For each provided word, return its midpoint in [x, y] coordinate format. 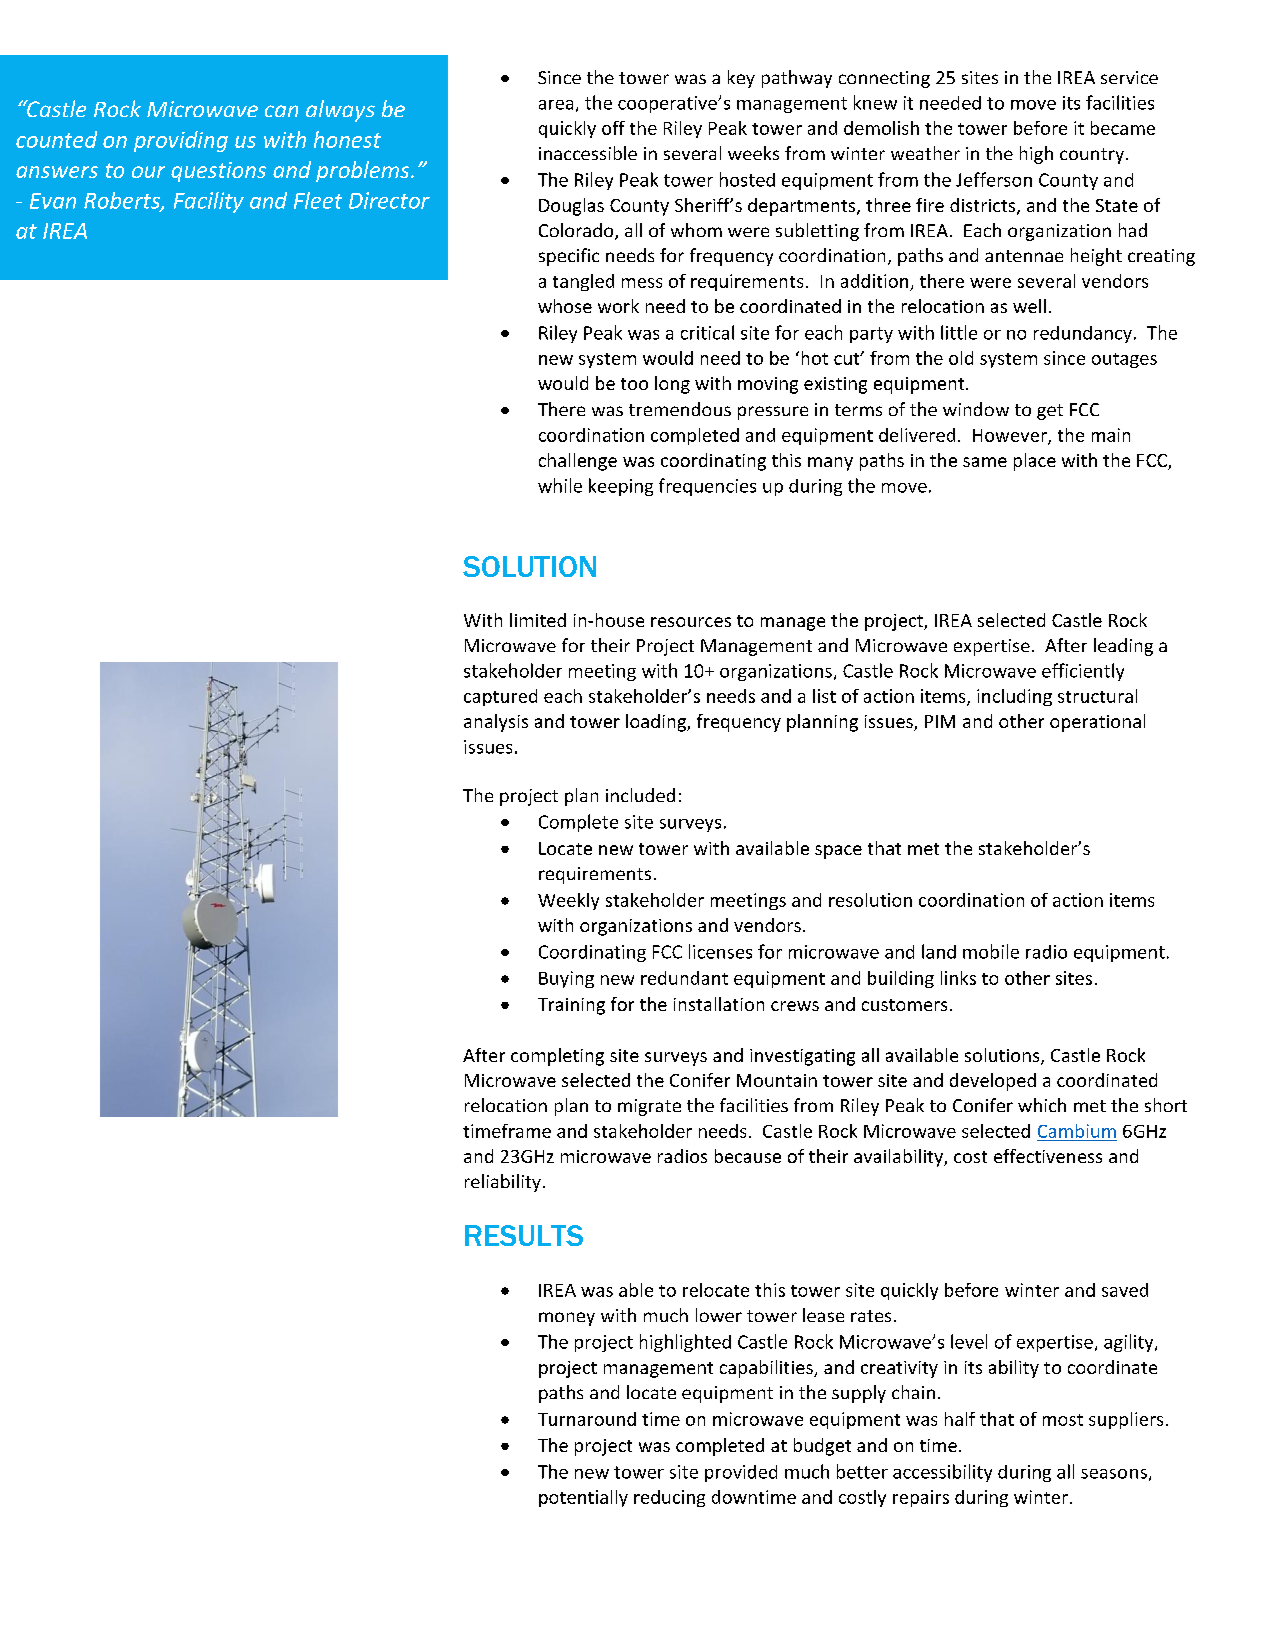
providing [181, 141]
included [640, 795]
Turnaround [587, 1419]
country [1092, 156]
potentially [583, 1498]
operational [1097, 723]
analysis [496, 723]
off [613, 128]
